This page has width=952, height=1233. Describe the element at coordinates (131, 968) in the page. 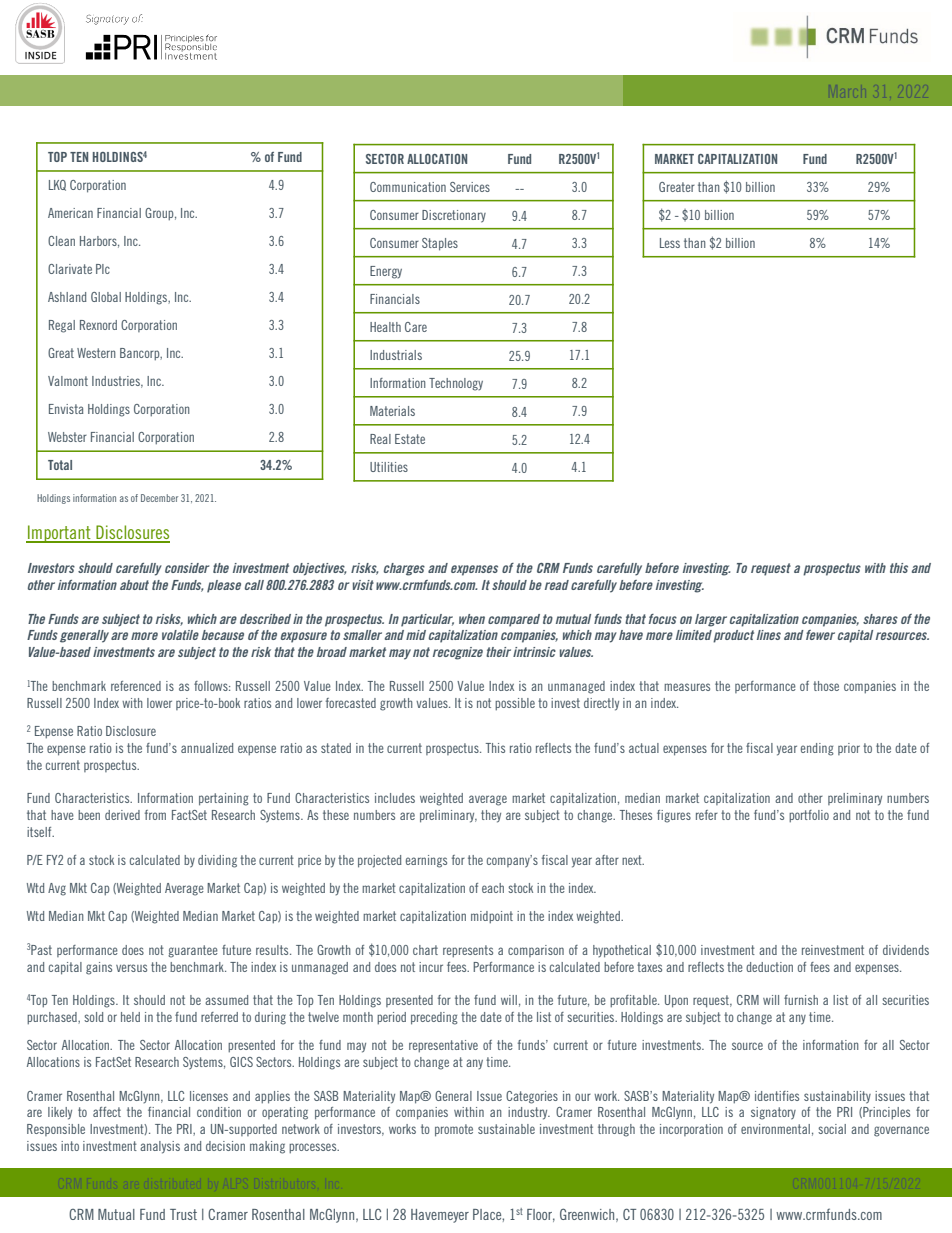

I see `versus` at that location.
